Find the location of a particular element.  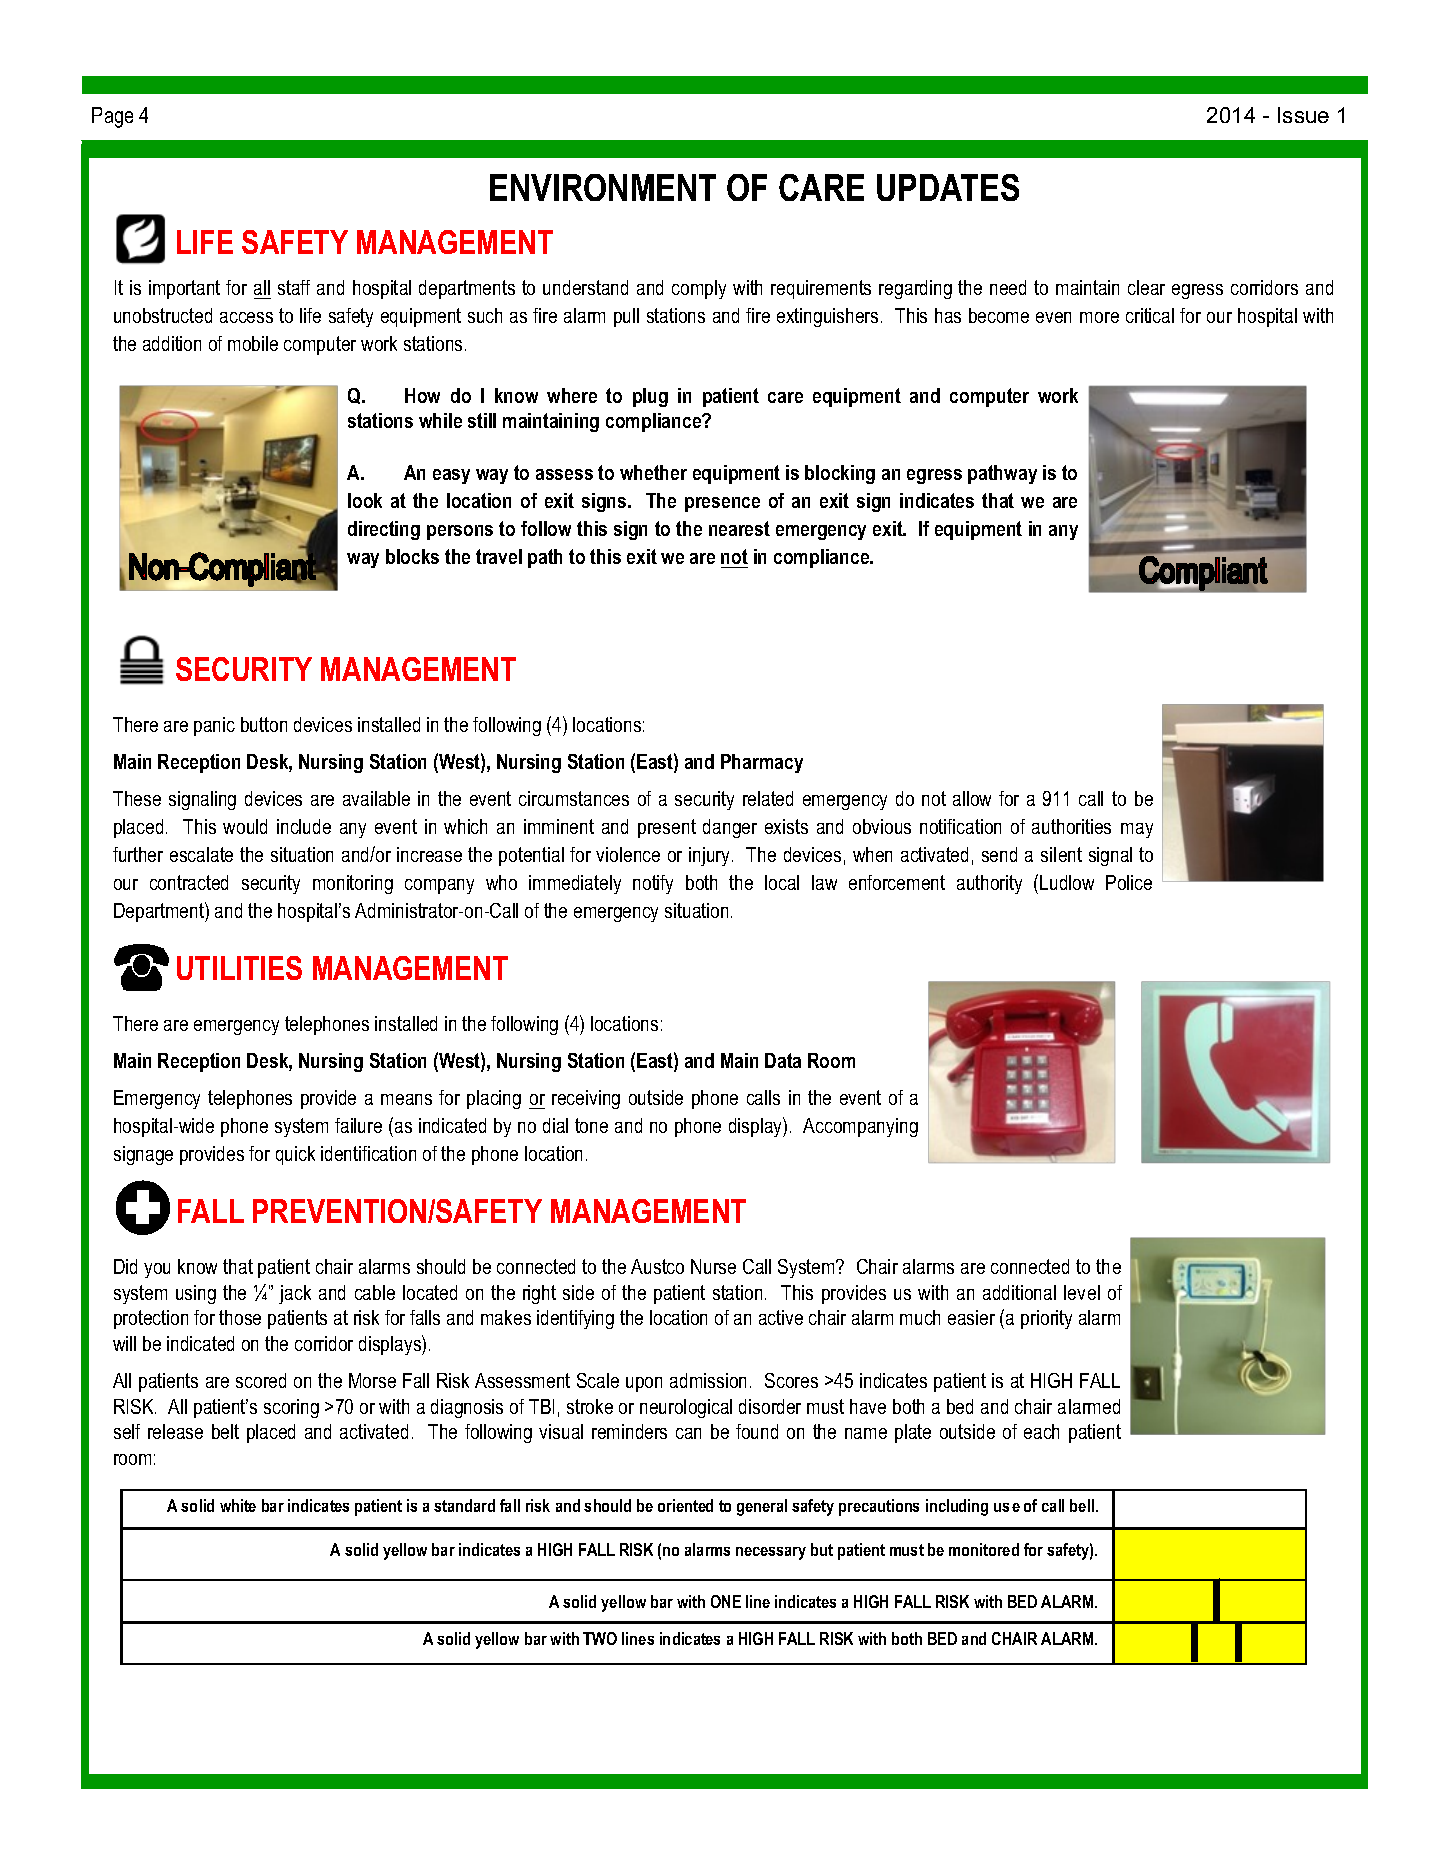

Pharmacy is located at coordinates (762, 763).
